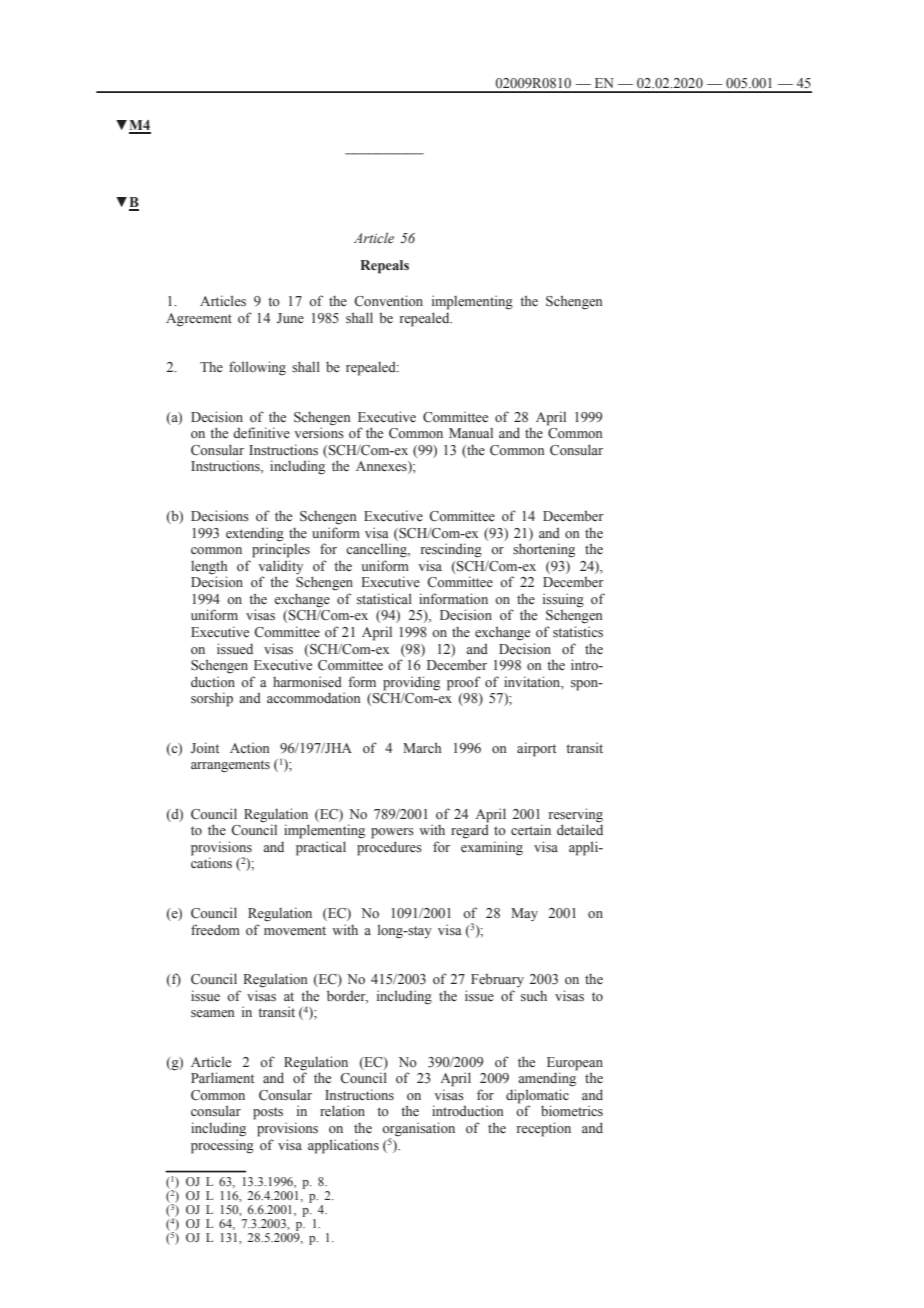 The image size is (924, 1308). Describe the element at coordinates (418, 1130) in the screenshot. I see `organisation` at that location.
